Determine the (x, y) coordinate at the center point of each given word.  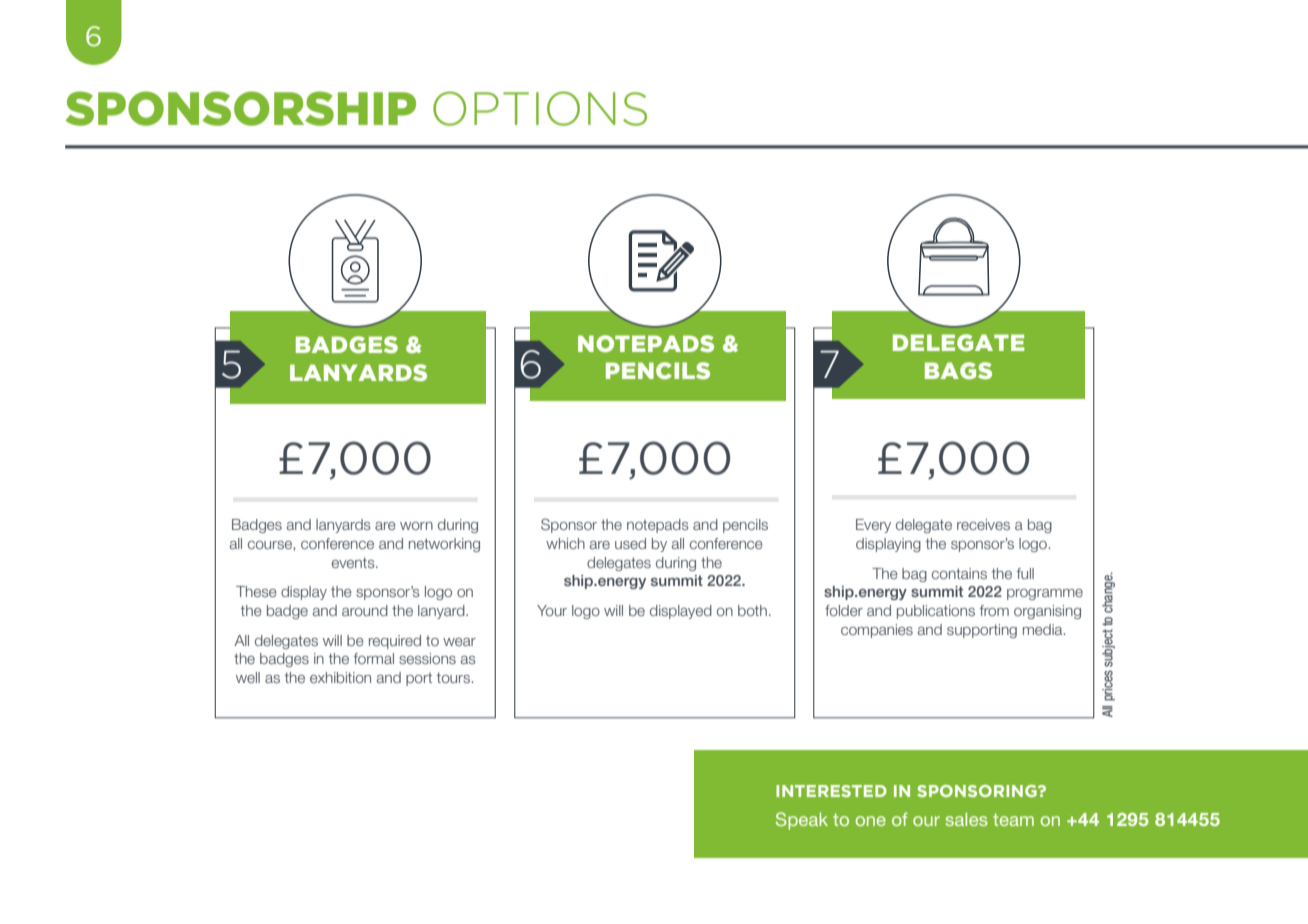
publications (936, 612)
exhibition (340, 677)
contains (959, 573)
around (365, 610)
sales (966, 819)
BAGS (958, 371)
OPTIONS (540, 108)
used (630, 543)
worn (416, 526)
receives (983, 524)
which (565, 543)
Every (873, 526)
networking (444, 545)
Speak (802, 821)
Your (552, 610)
